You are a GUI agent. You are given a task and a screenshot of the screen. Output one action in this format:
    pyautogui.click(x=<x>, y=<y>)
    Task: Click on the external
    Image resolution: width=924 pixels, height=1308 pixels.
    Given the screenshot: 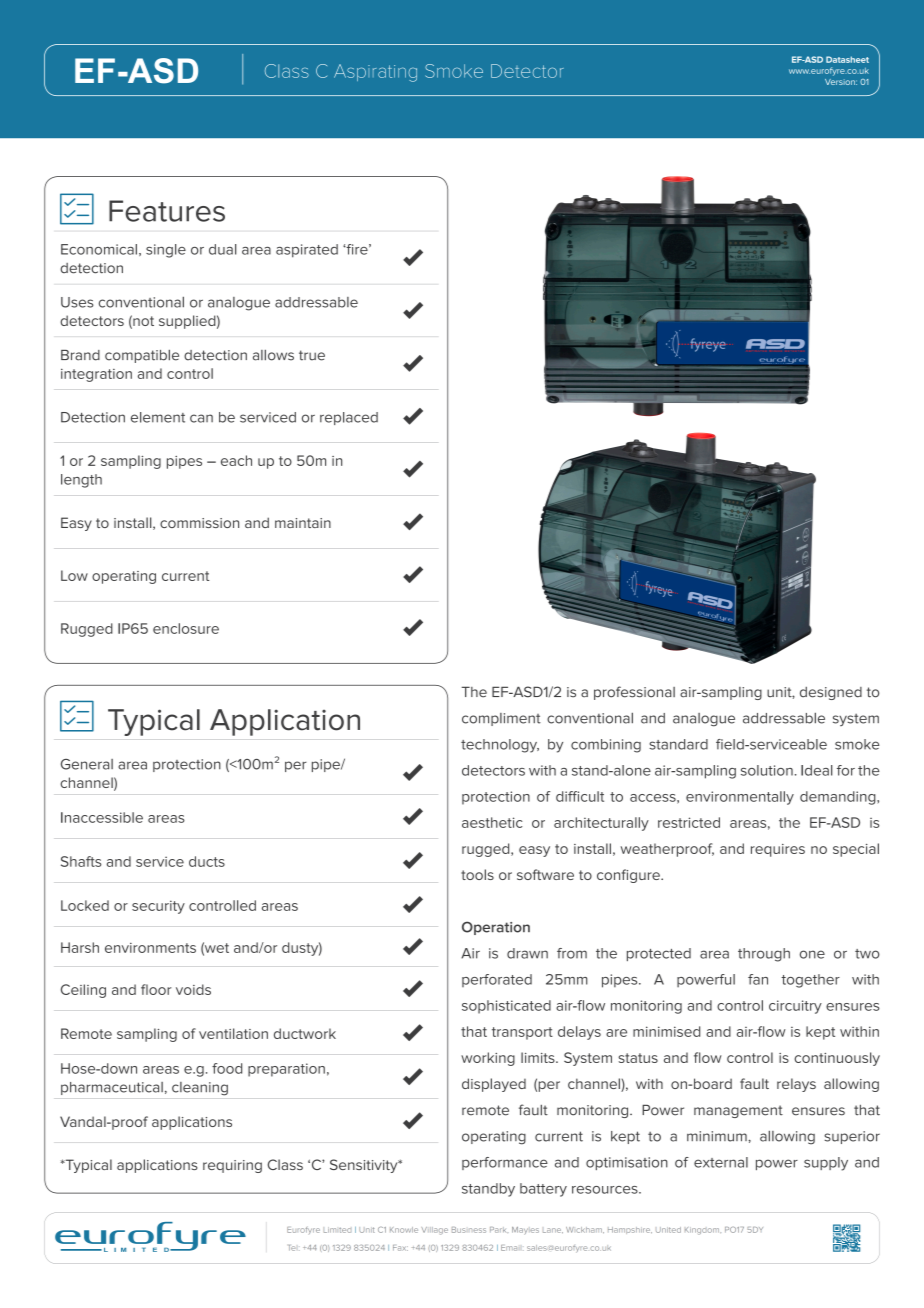 What is the action you would take?
    pyautogui.click(x=721, y=1162)
